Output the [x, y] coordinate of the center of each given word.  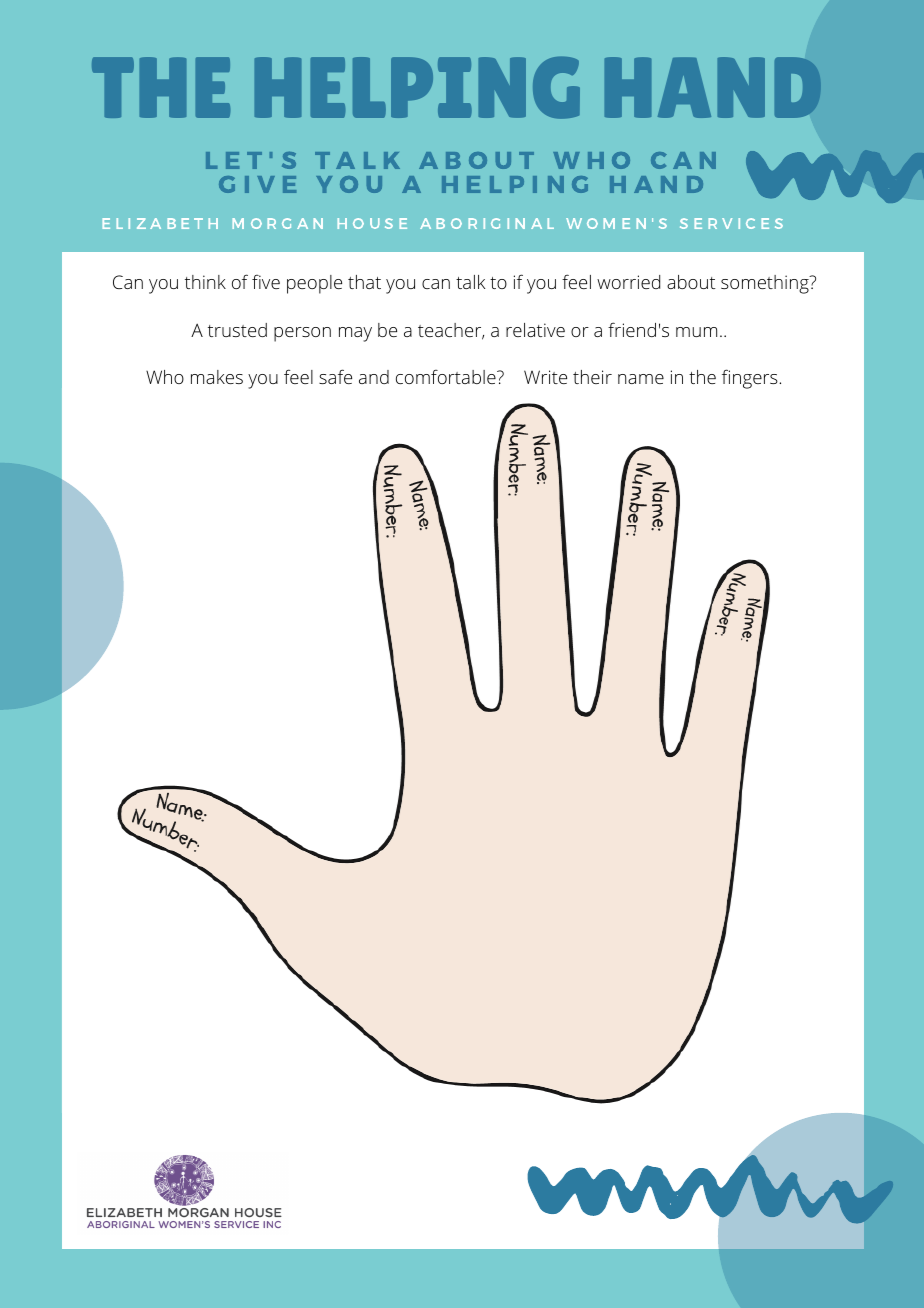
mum [696, 332]
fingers [751, 379]
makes [217, 377]
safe [335, 376]
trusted [237, 330]
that [364, 282]
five [266, 282]
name [641, 379]
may [355, 334]
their [592, 377]
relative [535, 330]
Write [545, 377]
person [302, 334]
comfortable [447, 377]
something [765, 284]
